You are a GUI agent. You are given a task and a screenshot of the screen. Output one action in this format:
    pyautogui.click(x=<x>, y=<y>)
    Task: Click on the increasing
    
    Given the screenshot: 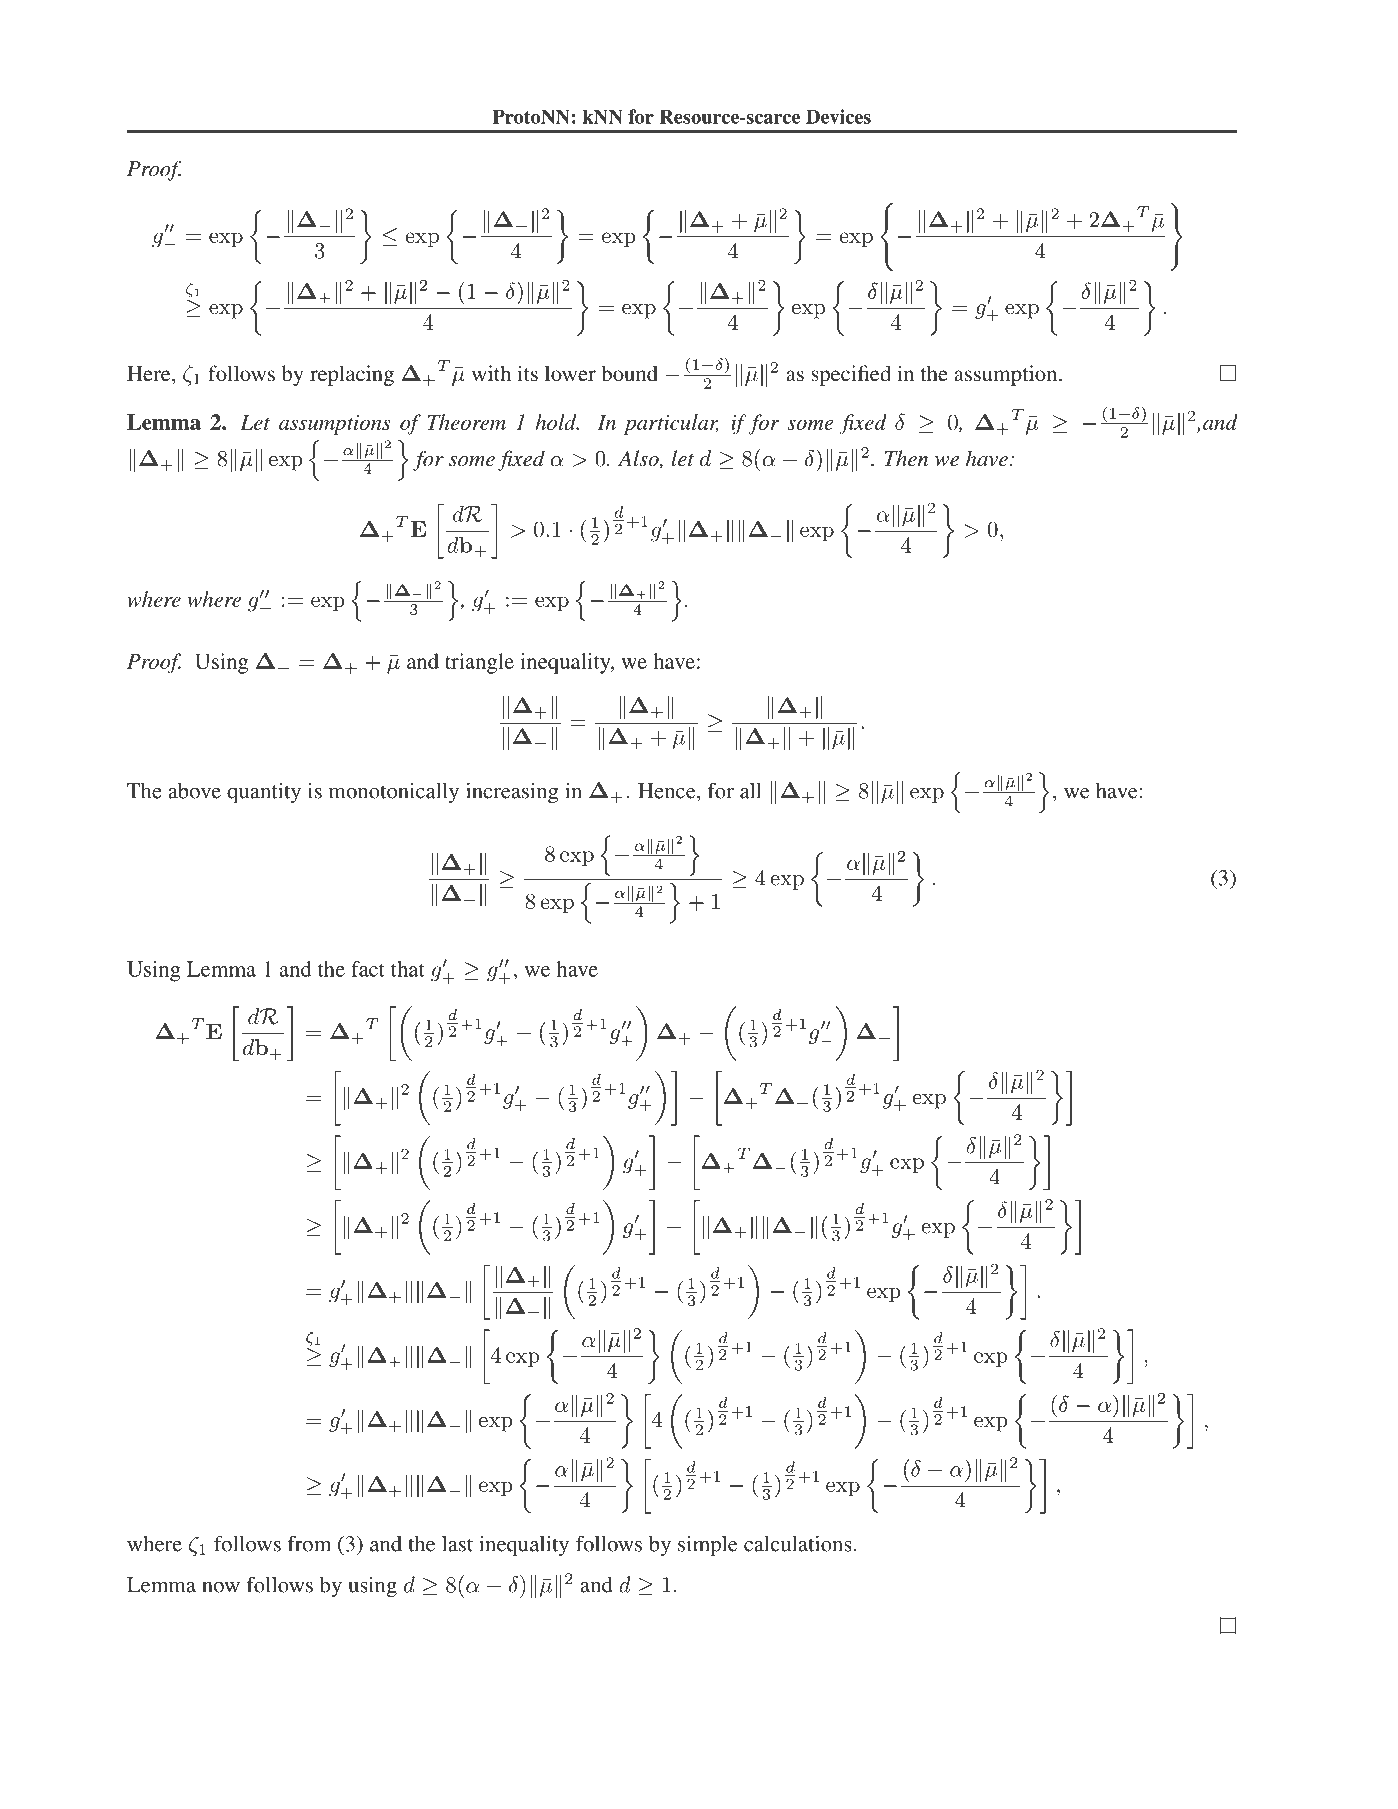 What is the action you would take?
    pyautogui.click(x=512, y=793)
